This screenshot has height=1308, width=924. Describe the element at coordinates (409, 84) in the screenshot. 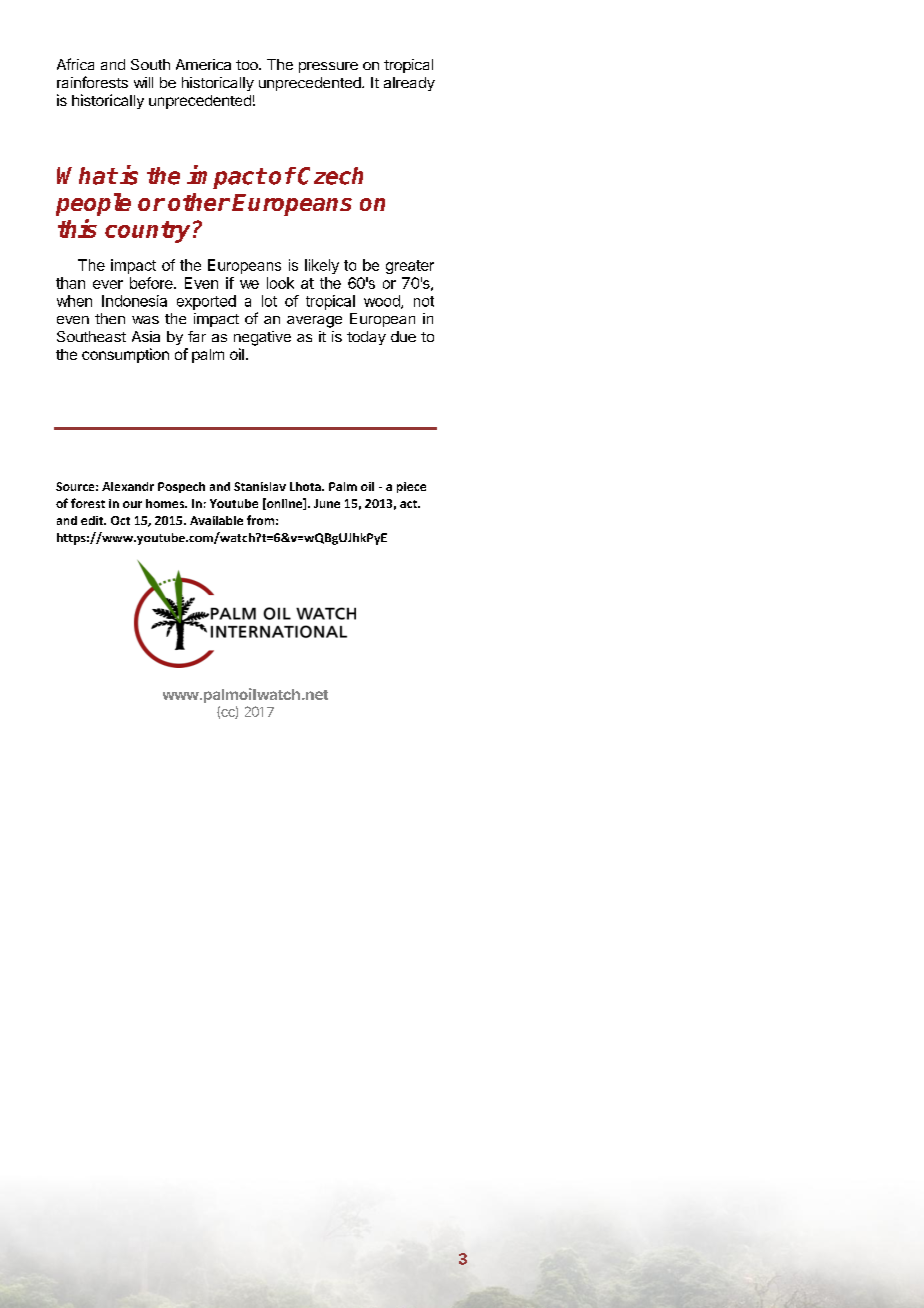

I see `already` at that location.
